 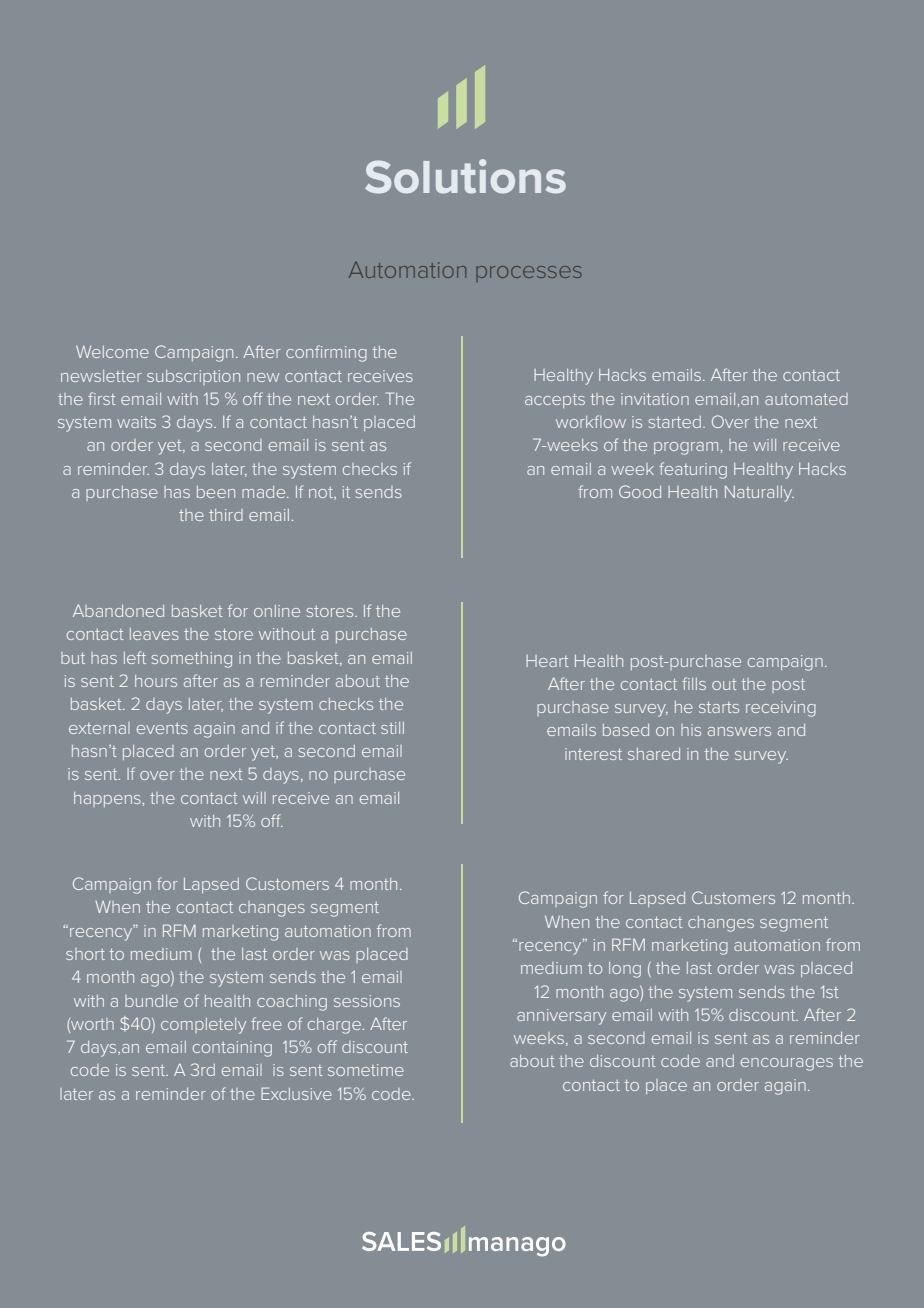 What do you see at coordinates (694, 683) in the page?
I see `fills` at bounding box center [694, 683].
